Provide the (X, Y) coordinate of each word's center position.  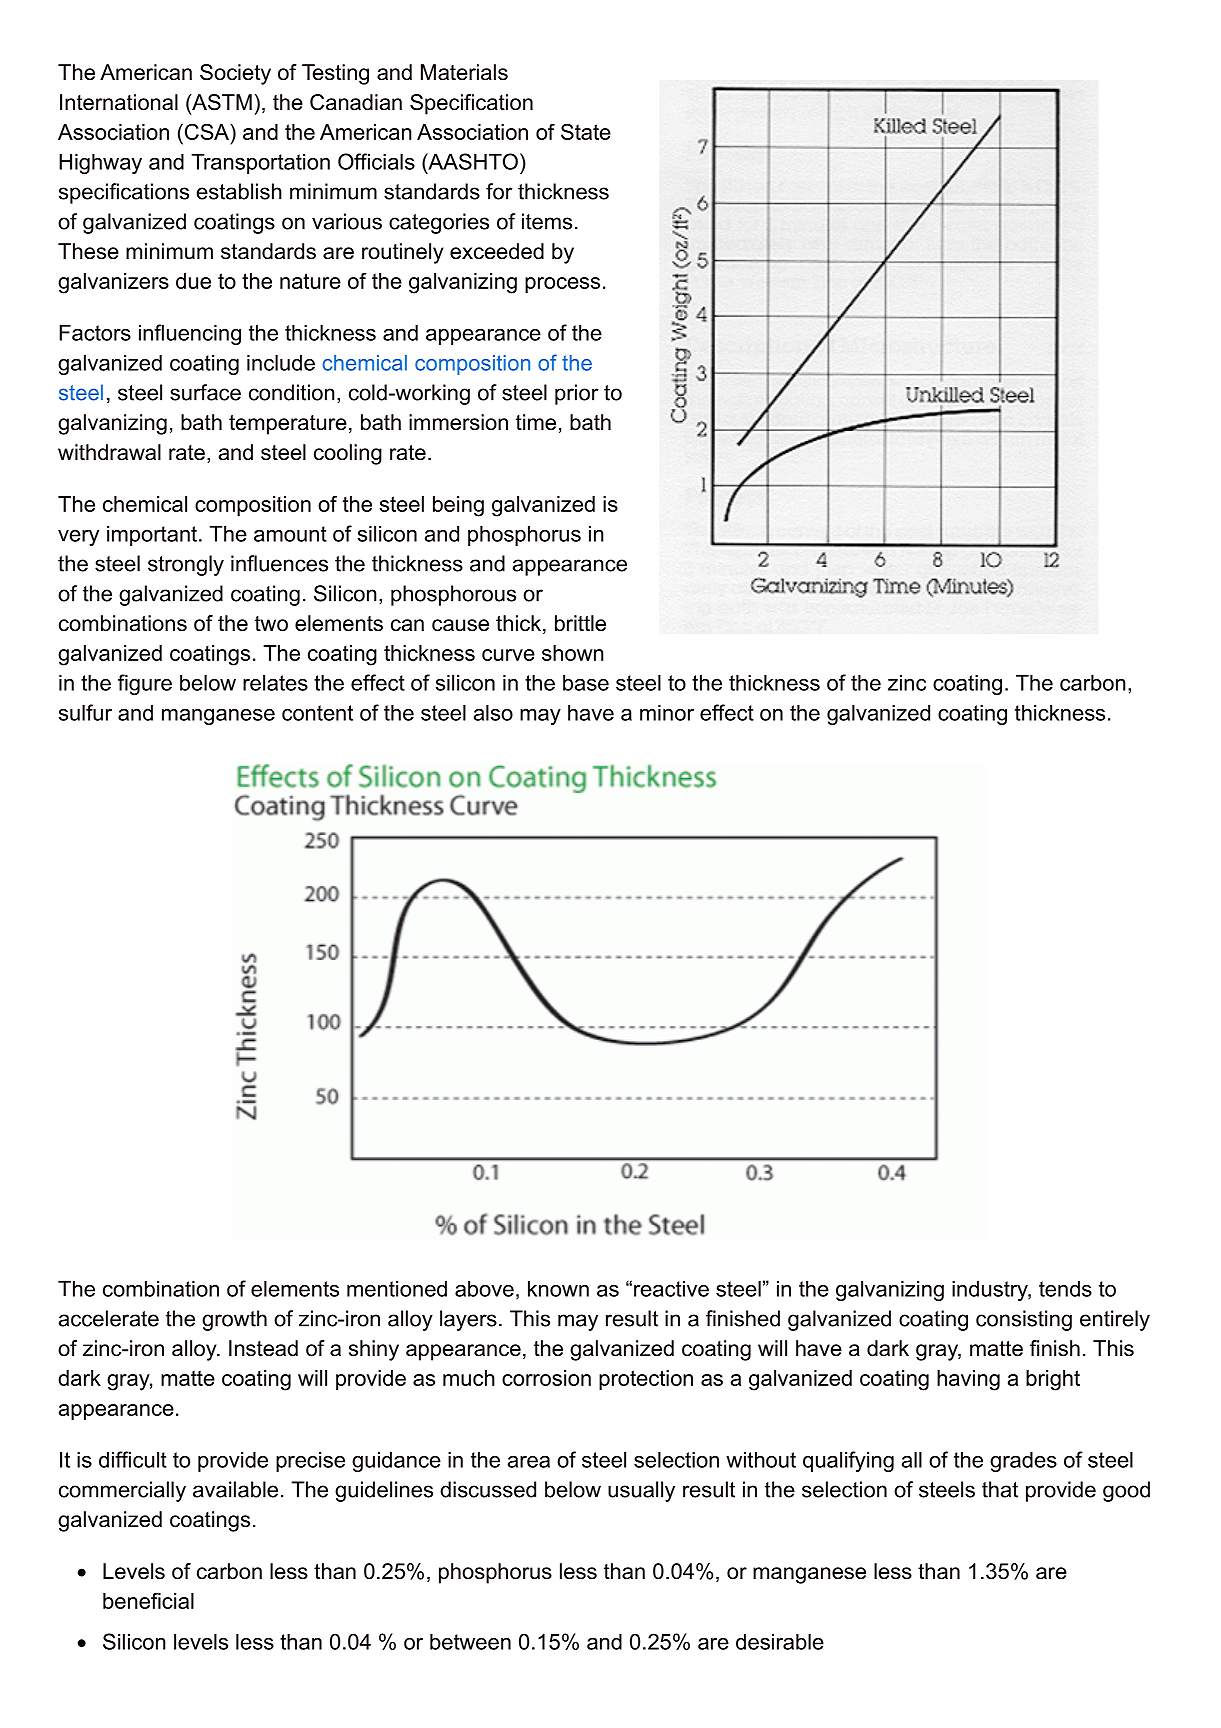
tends (1065, 1288)
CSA (206, 131)
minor (667, 712)
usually (641, 1491)
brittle (580, 623)
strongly (186, 565)
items (547, 221)
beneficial (148, 1600)
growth (234, 1320)
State (586, 131)
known (558, 1288)
